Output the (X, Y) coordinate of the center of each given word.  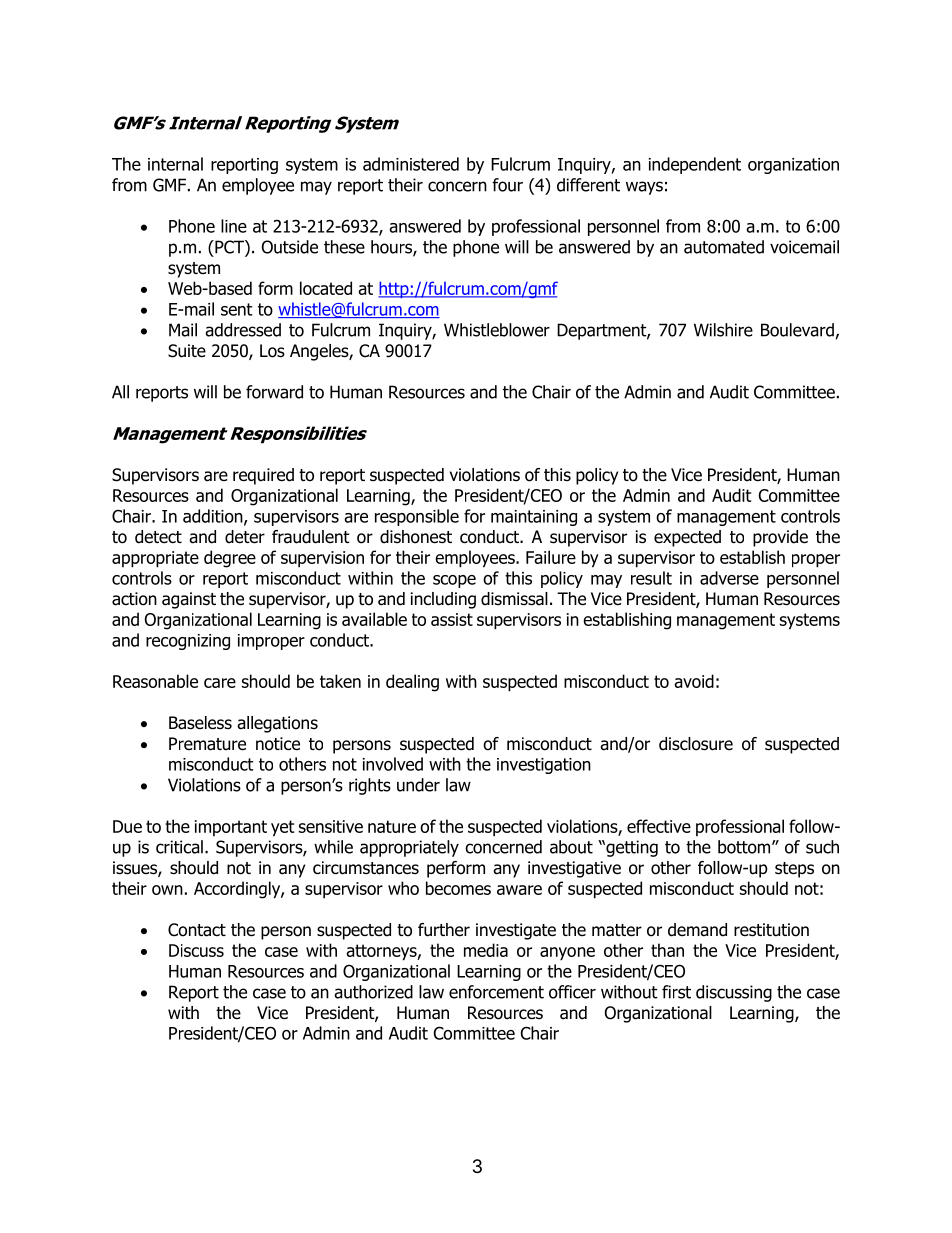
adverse (729, 578)
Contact (197, 930)
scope (454, 581)
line (234, 226)
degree (230, 559)
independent (695, 165)
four (507, 185)
